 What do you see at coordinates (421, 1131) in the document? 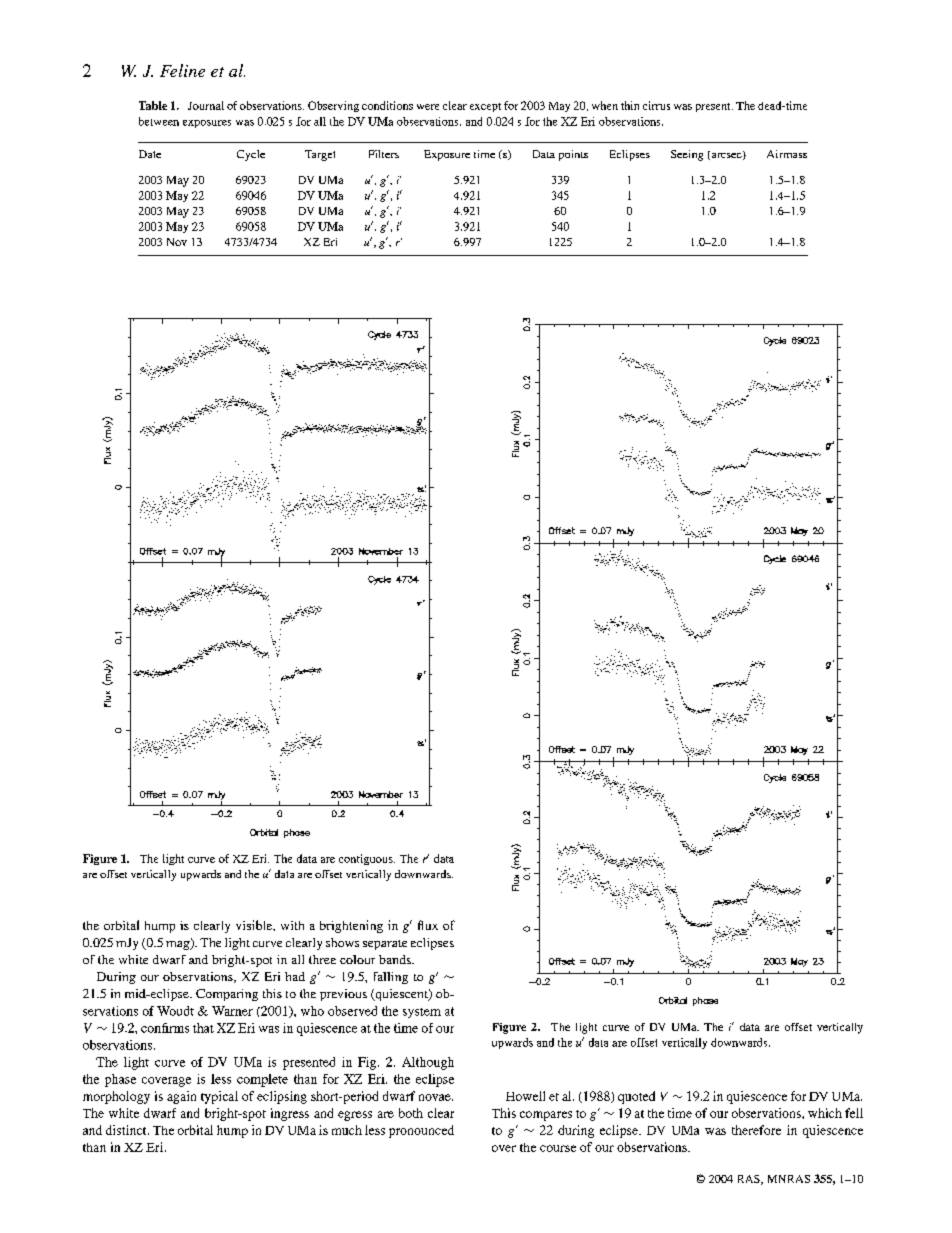
I see `pronounced` at bounding box center [421, 1131].
